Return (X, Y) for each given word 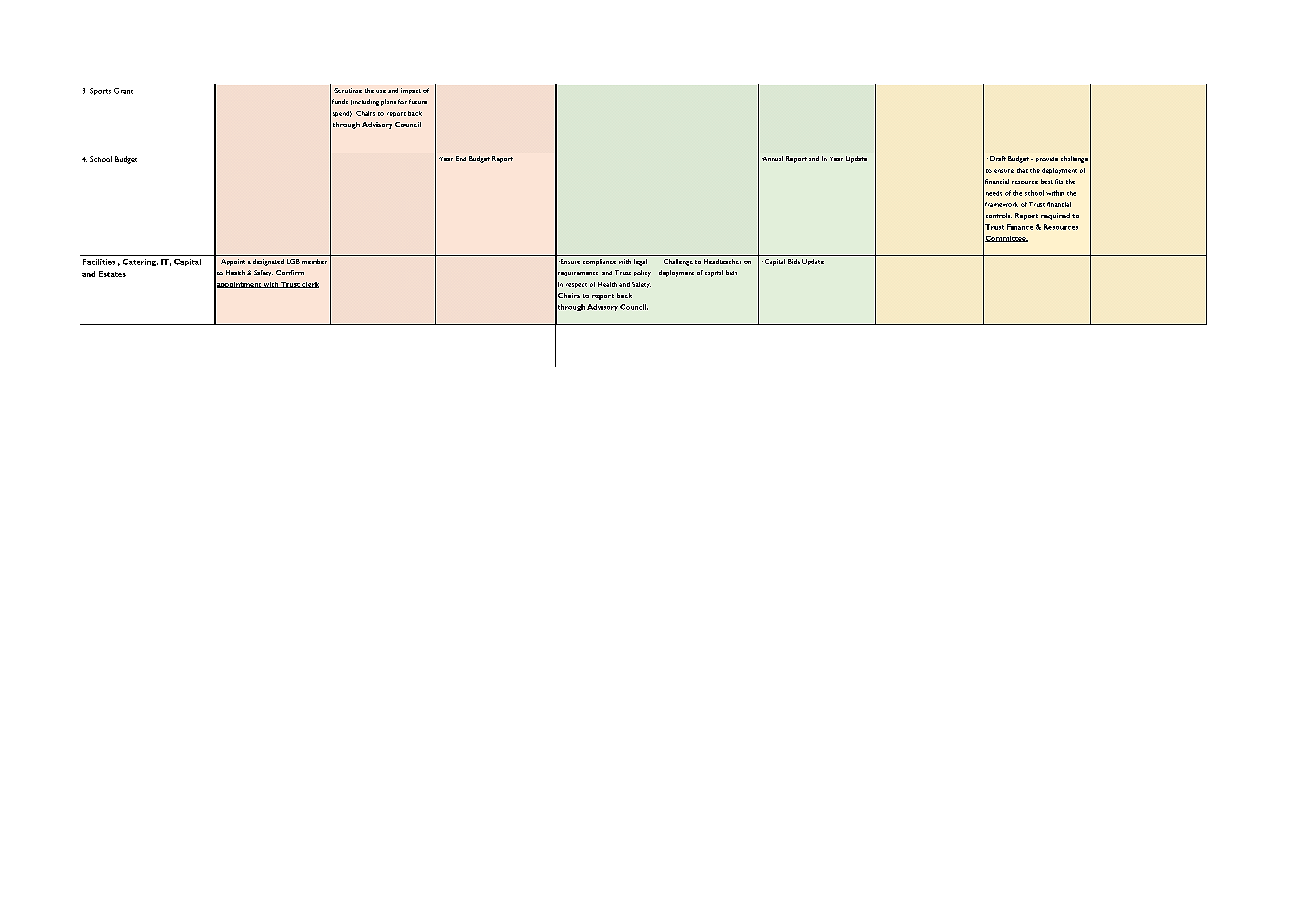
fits (1059, 181)
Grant (123, 91)
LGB (293, 261)
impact (411, 91)
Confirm (290, 272)
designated (268, 262)
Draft (998, 158)
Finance (1020, 227)
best (1047, 181)
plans (388, 102)
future (418, 101)
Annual (772, 158)
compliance (599, 262)
